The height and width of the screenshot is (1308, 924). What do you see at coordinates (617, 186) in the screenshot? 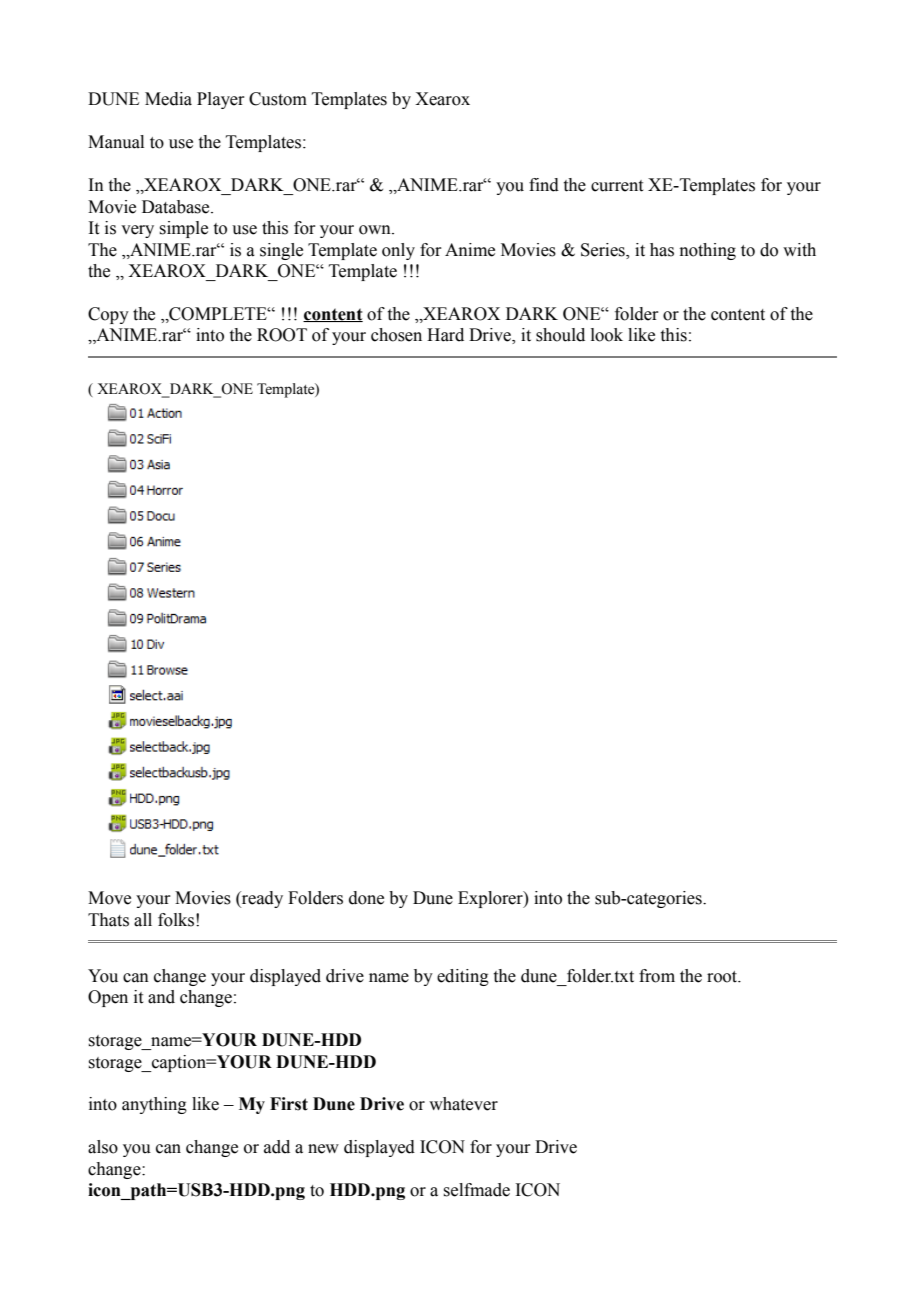
I see `current` at bounding box center [617, 186].
